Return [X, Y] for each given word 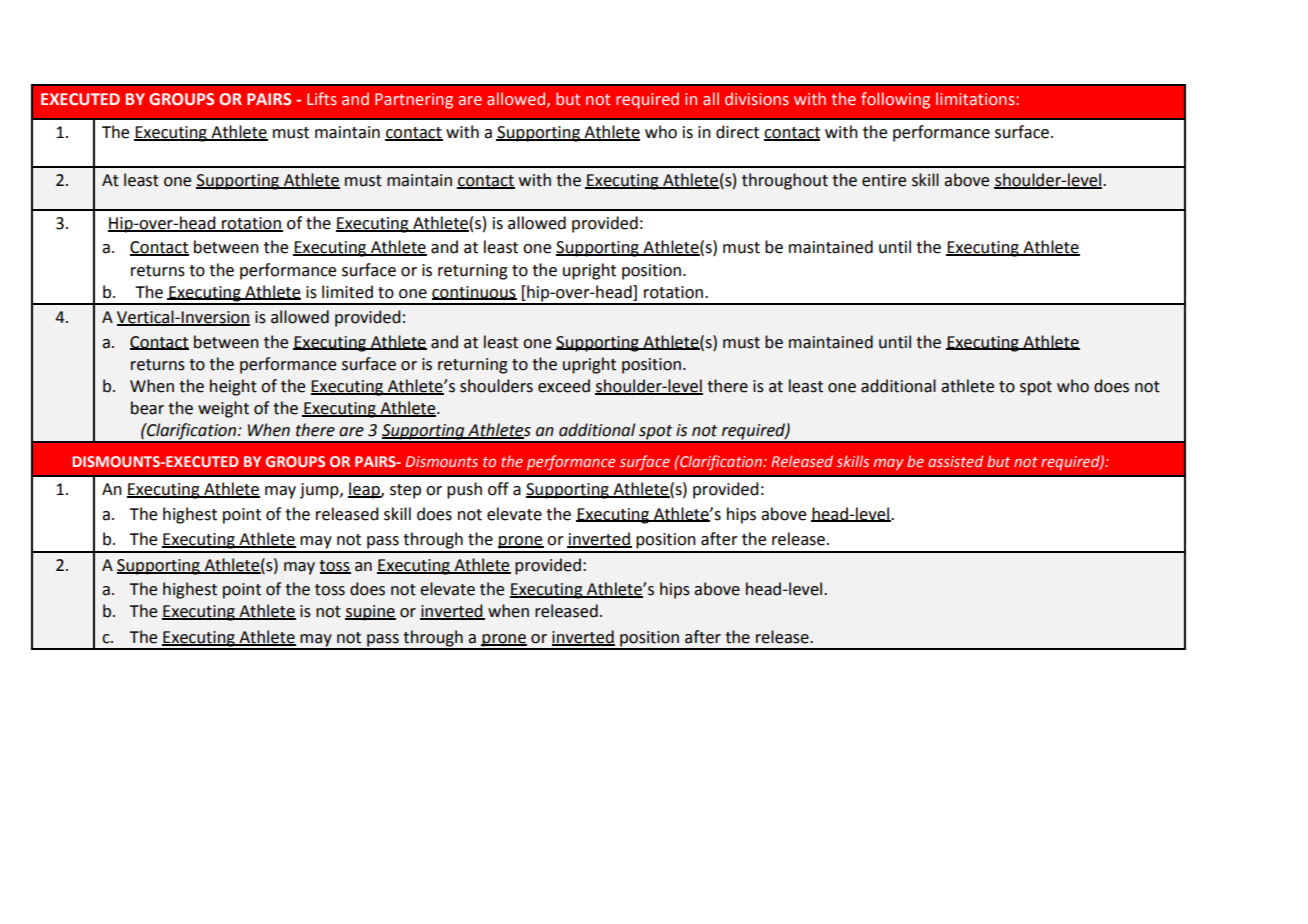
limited [347, 292]
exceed [564, 386]
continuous [474, 293]
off [498, 489]
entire [884, 180]
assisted [955, 461]
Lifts [322, 99]
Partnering [414, 101]
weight [223, 409]
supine [370, 613]
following [895, 100]
